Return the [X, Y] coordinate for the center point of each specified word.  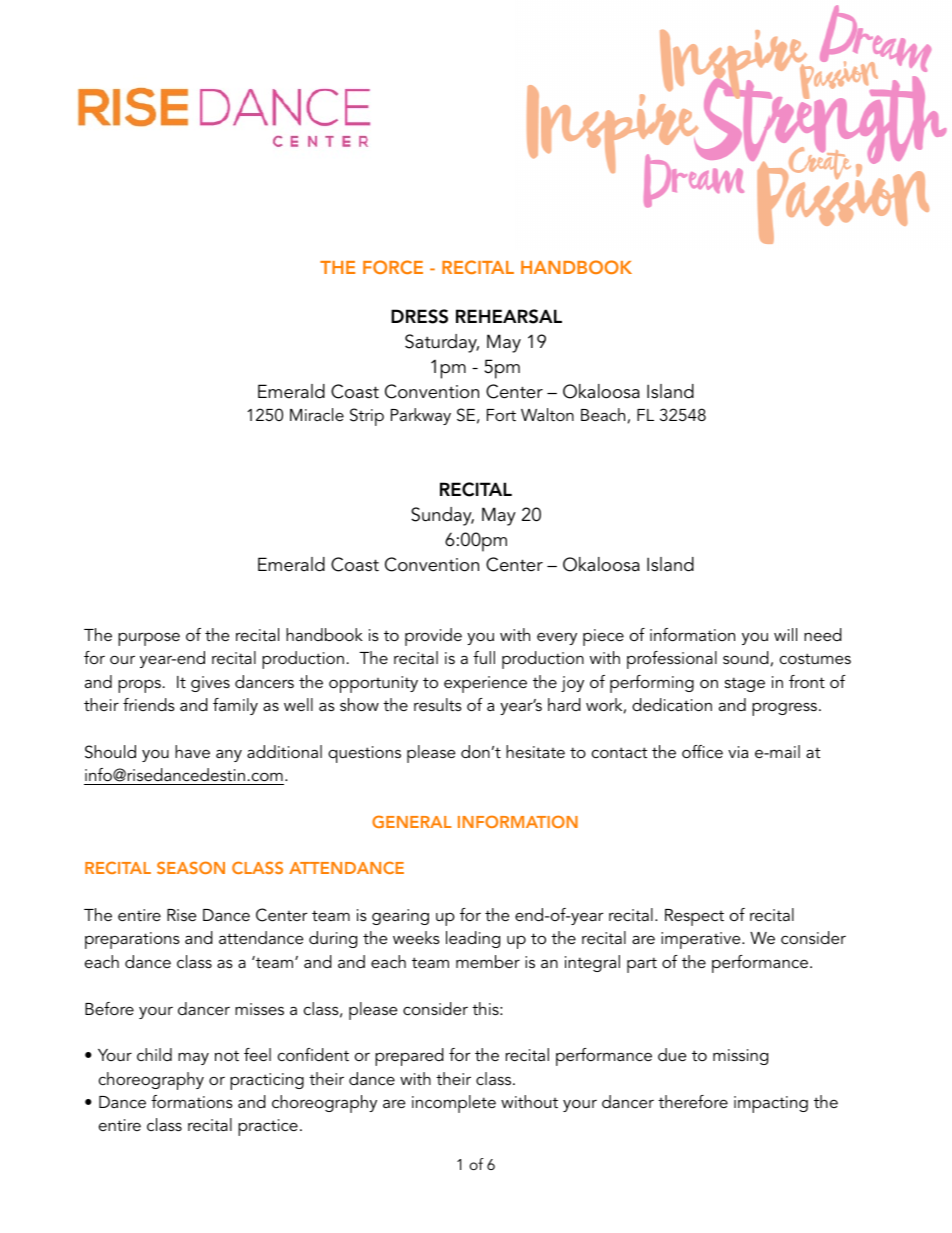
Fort [501, 415]
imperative [702, 940]
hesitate [535, 751]
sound [746, 657]
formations [192, 1101]
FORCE [393, 267]
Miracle [317, 414]
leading [473, 939]
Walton [547, 414]
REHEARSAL [509, 316]
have [192, 751]
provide [433, 637]
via [738, 752]
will [785, 634]
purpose [149, 639]
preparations [132, 940]
